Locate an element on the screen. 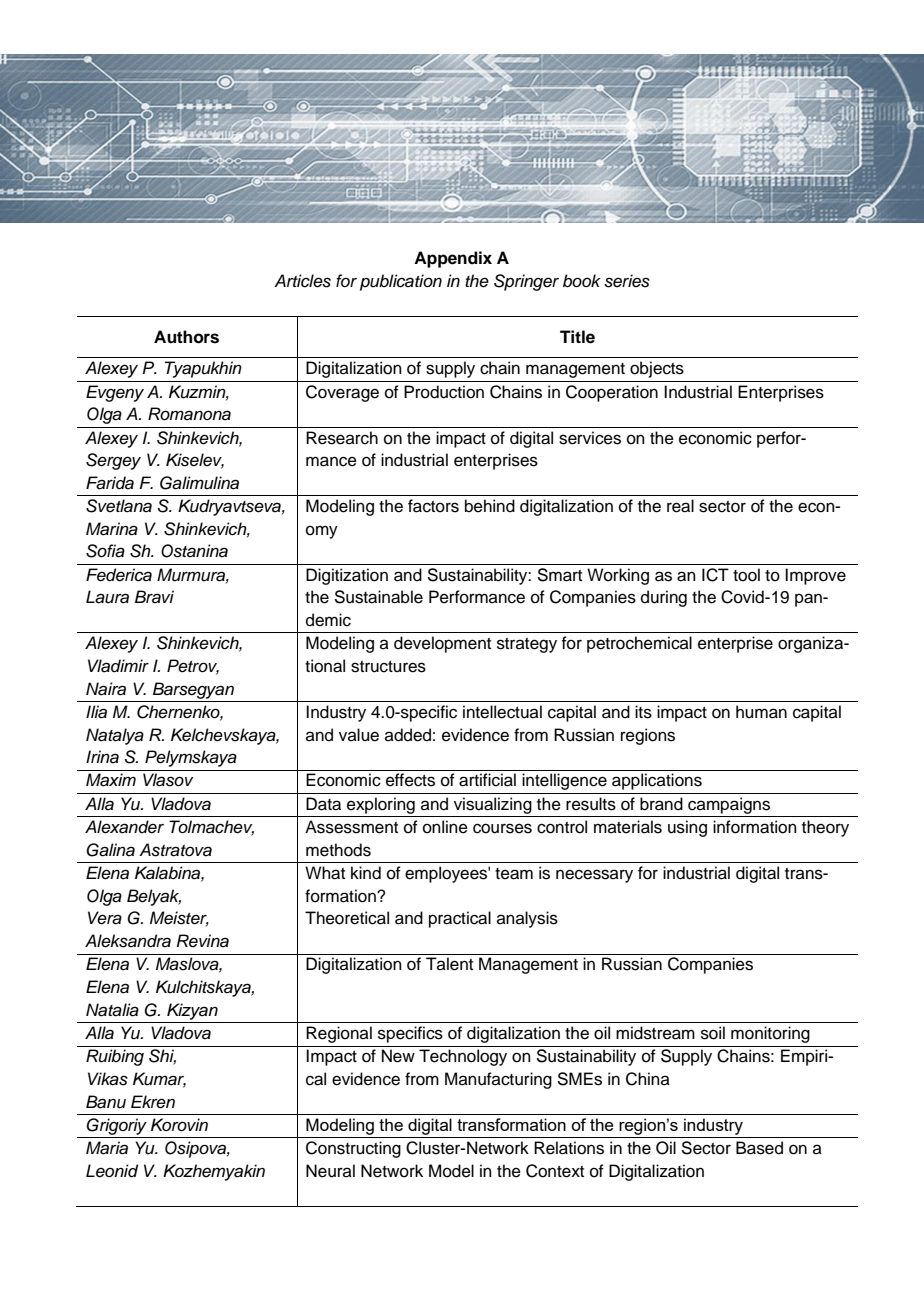 The height and width of the screenshot is (1308, 924). Svetlana is located at coordinates (119, 506).
